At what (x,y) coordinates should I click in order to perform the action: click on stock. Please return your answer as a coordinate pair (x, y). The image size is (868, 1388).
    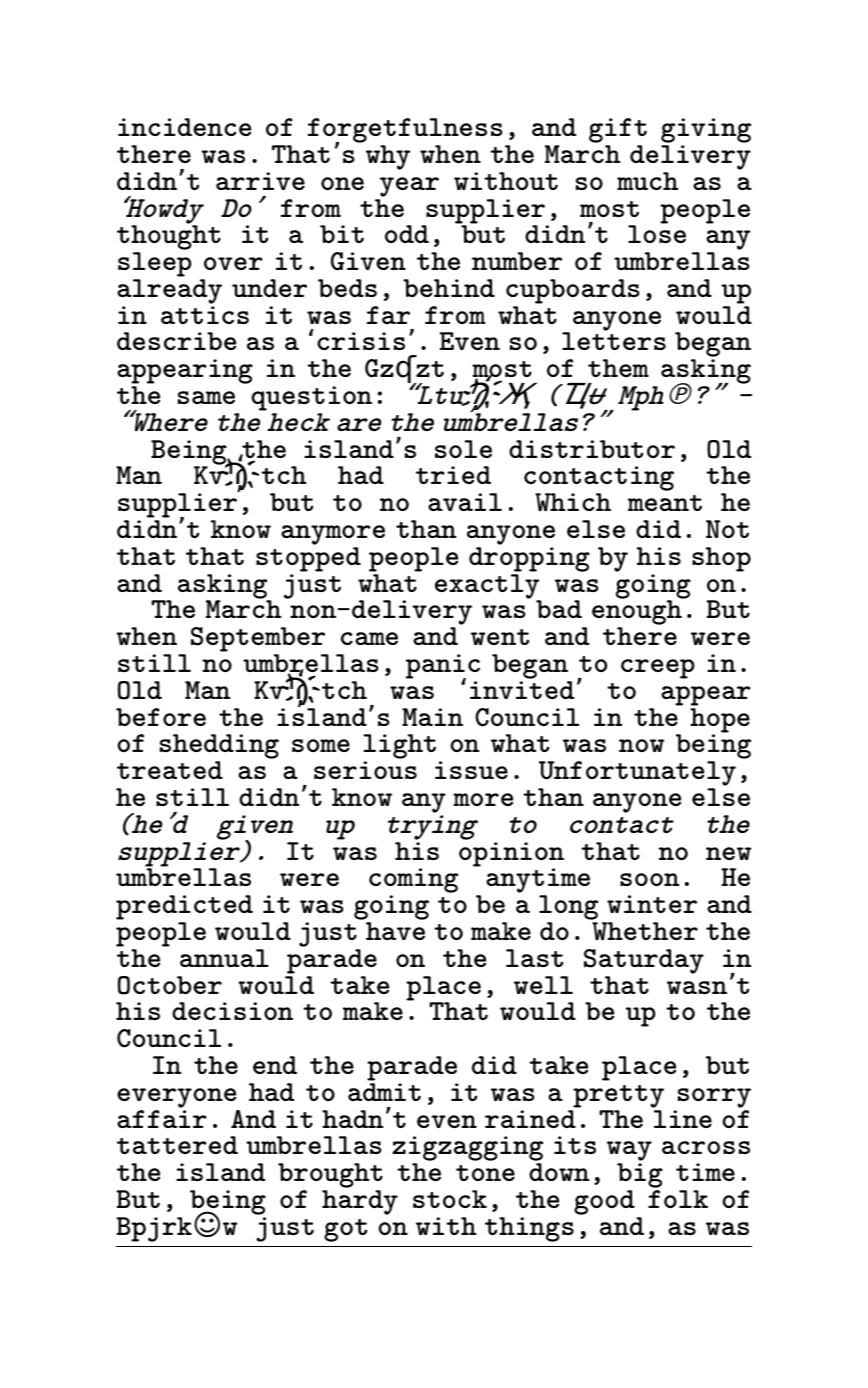
    Looking at the image, I should click on (450, 1199).
